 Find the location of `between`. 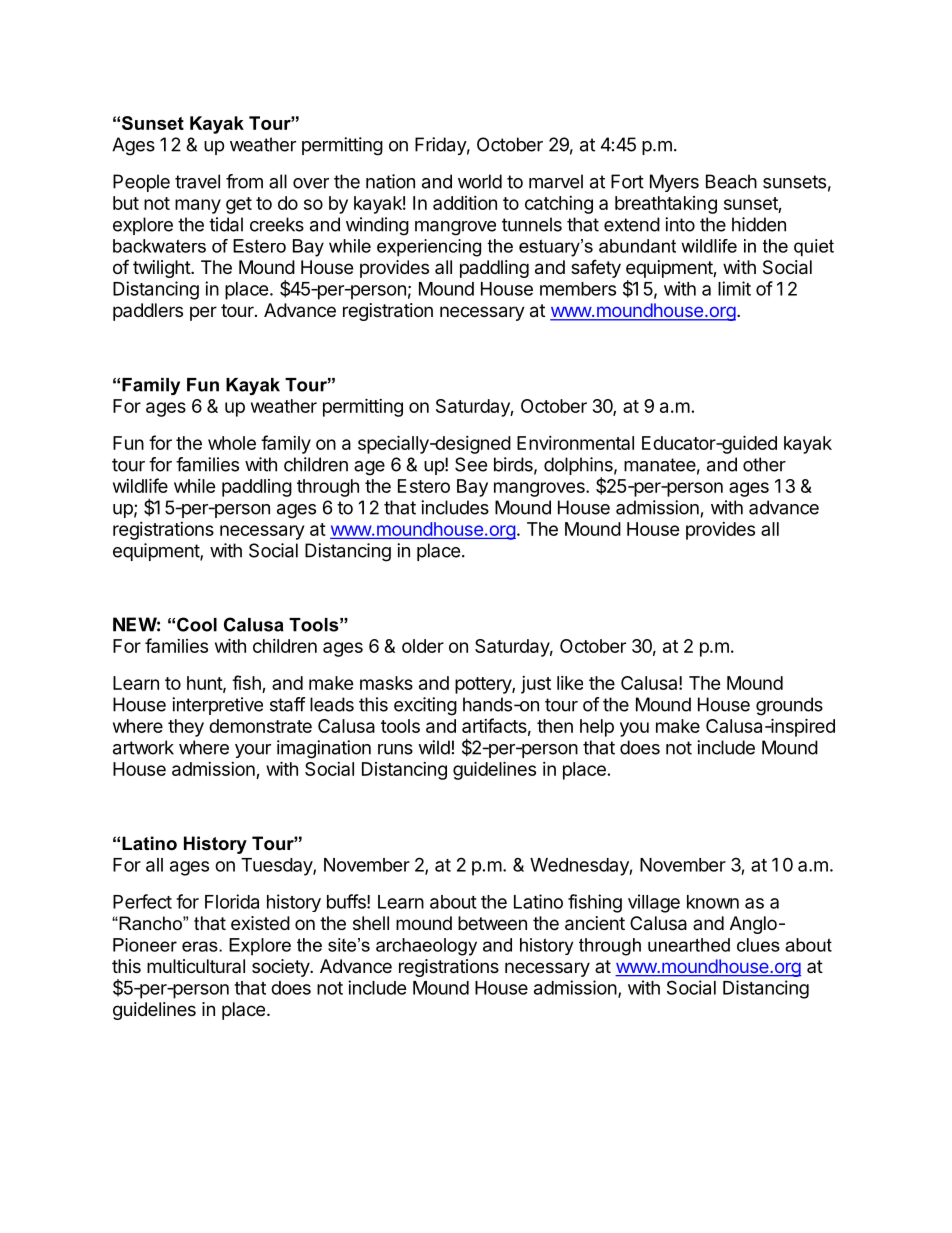

between is located at coordinates (492, 923).
